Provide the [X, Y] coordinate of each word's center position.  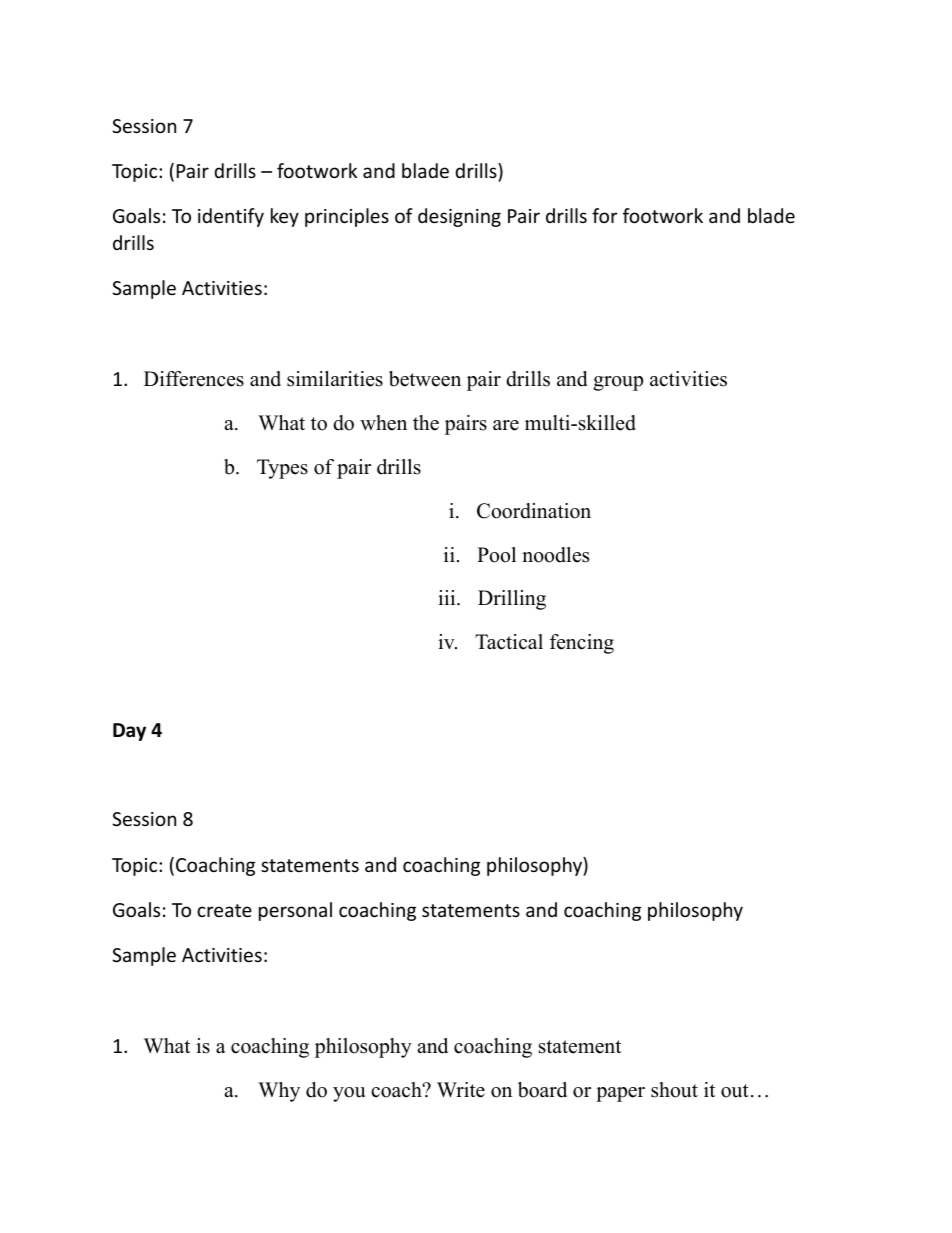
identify [231, 217]
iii [448, 597]
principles [347, 217]
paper [620, 1094]
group [618, 383]
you [349, 1094]
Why [279, 1092]
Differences [194, 379]
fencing [582, 644]
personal [295, 911]
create [224, 910]
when [383, 423]
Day [129, 732]
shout [674, 1090]
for [605, 215]
